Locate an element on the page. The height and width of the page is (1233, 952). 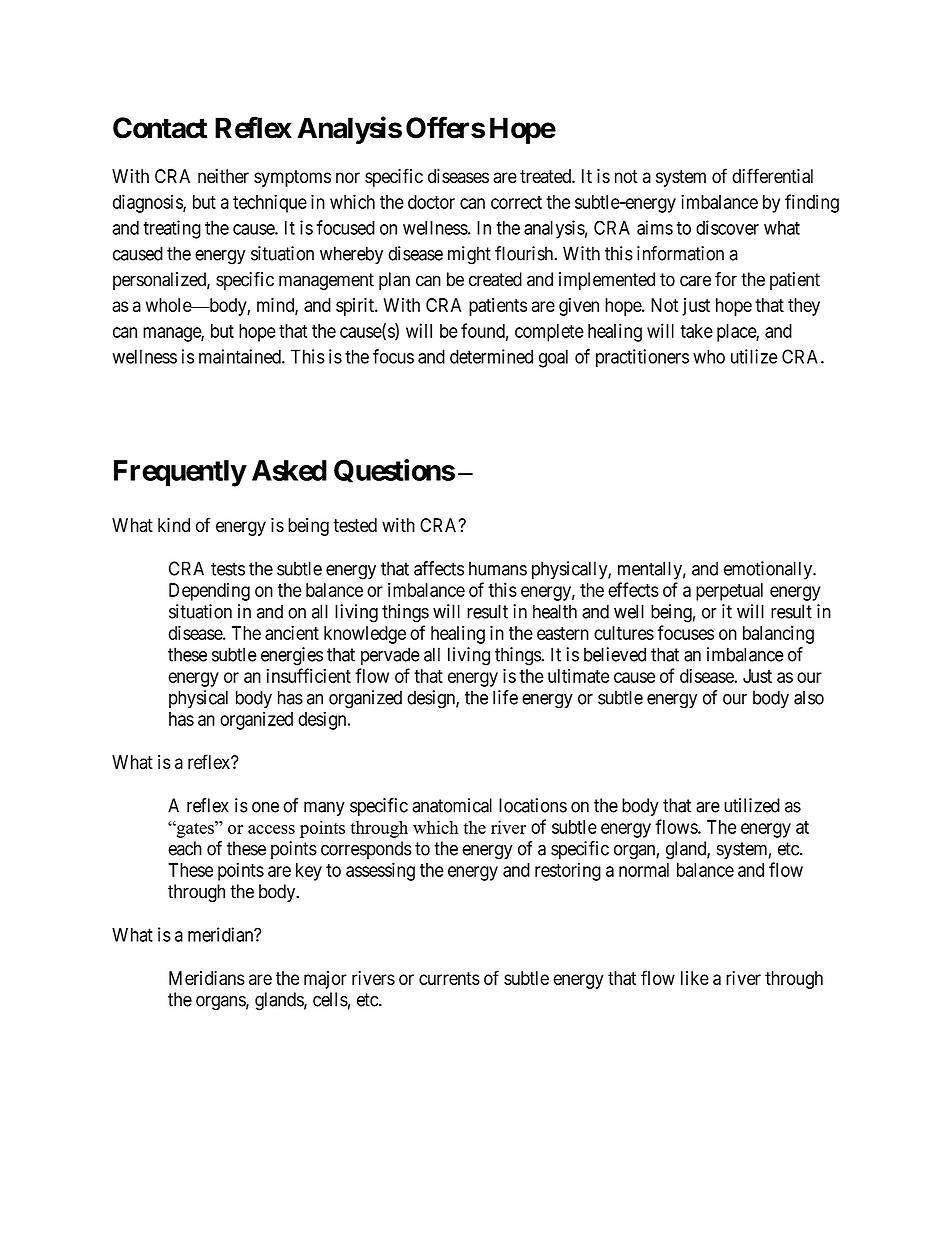
determined is located at coordinates (491, 356).
